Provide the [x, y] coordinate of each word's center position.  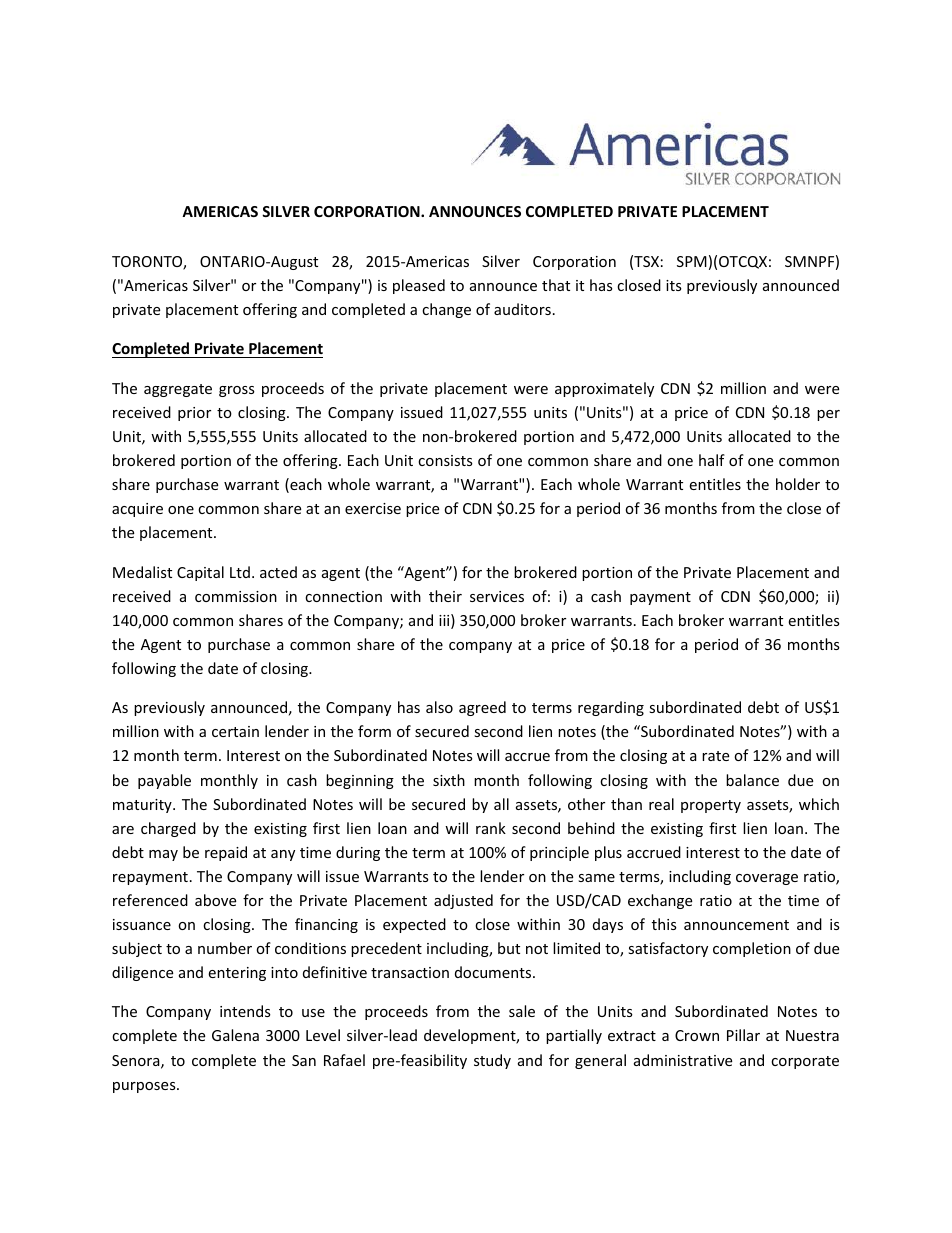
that [556, 285]
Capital [200, 573]
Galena [235, 1035]
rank [491, 828]
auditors [522, 309]
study [492, 1061]
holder [798, 484]
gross [237, 391]
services [497, 596]
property [711, 806]
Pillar [743, 1035]
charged [168, 829]
